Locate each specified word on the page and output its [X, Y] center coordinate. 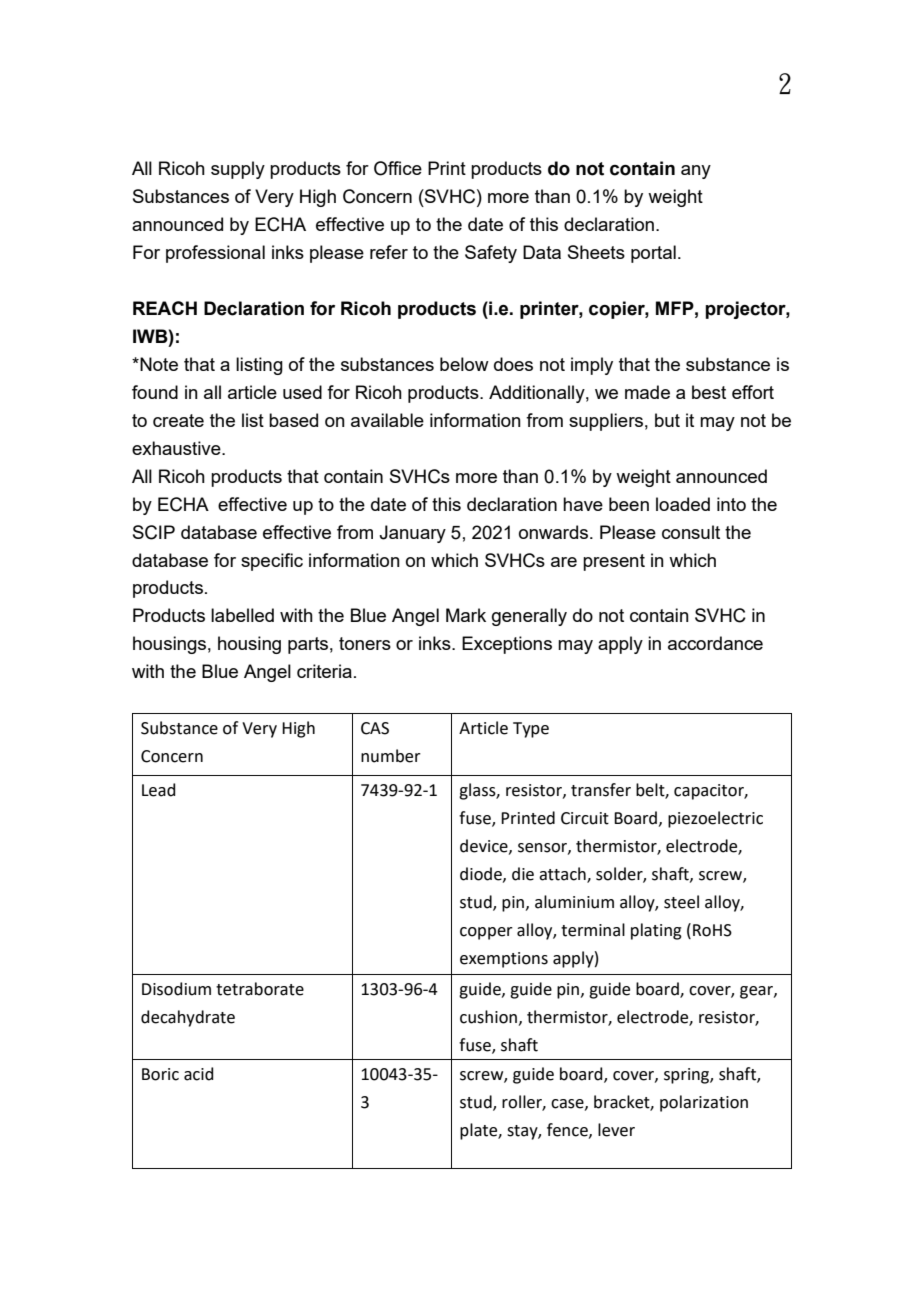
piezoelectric [715, 819]
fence [568, 1130]
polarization [704, 1103]
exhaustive [177, 448]
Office [398, 168]
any [696, 172]
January [412, 534]
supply [238, 170]
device [485, 846]
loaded [683, 504]
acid [199, 1074]
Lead [159, 790]
